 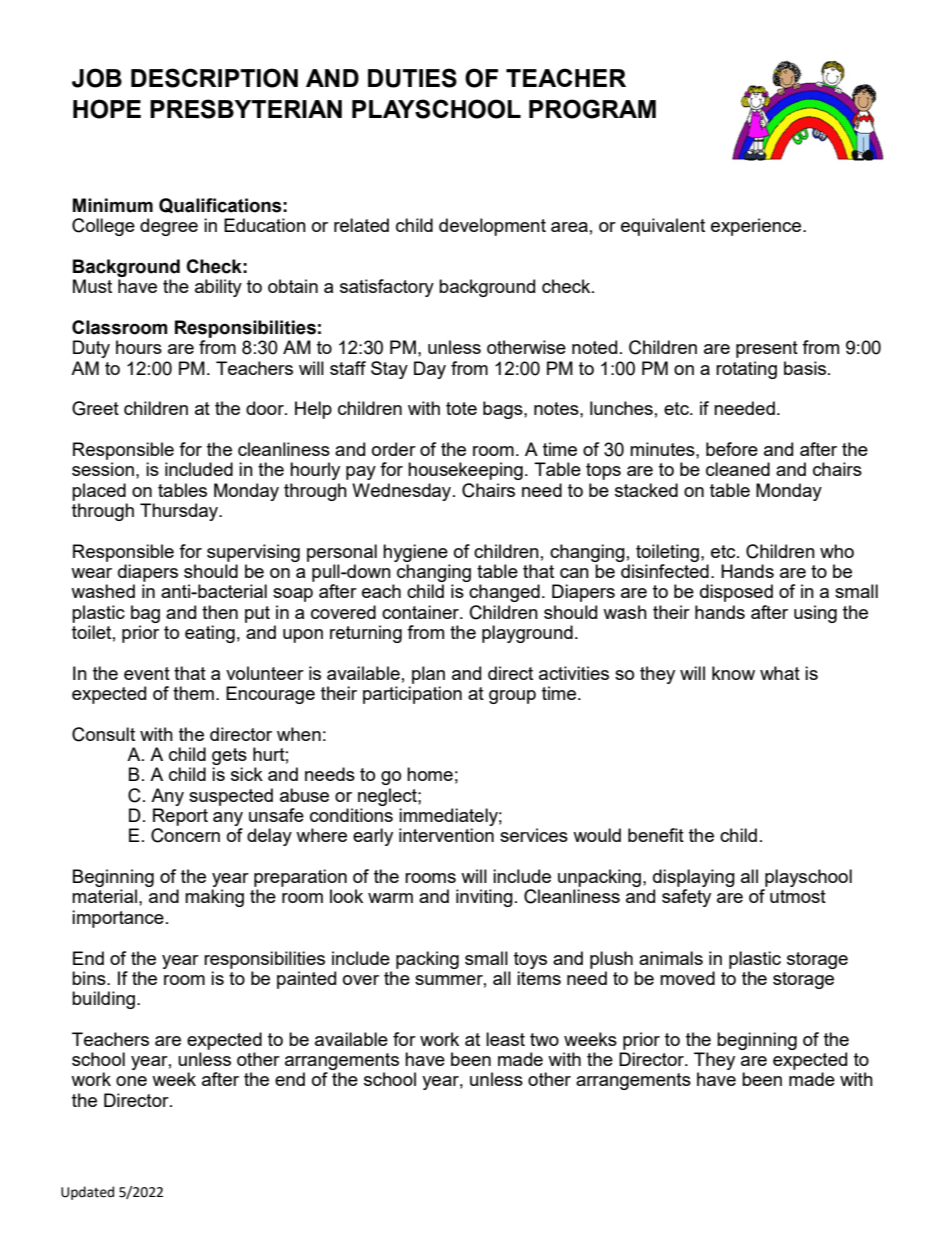 What do you see at coordinates (214, 78) in the screenshot?
I see `DESCRIPTION` at bounding box center [214, 78].
